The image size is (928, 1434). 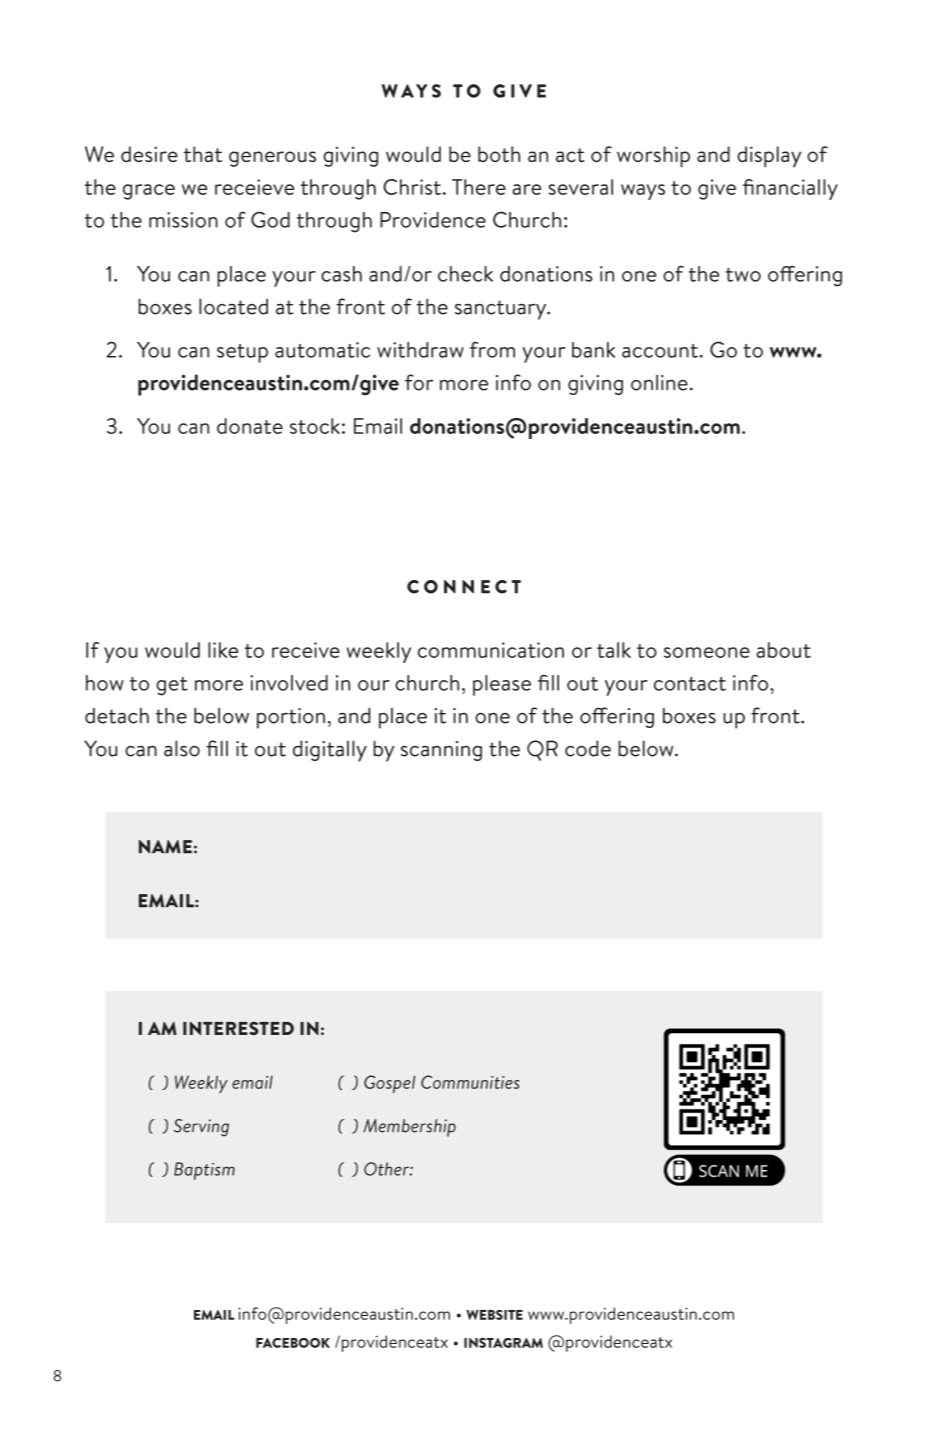 I want to click on worship, so click(x=653, y=157).
